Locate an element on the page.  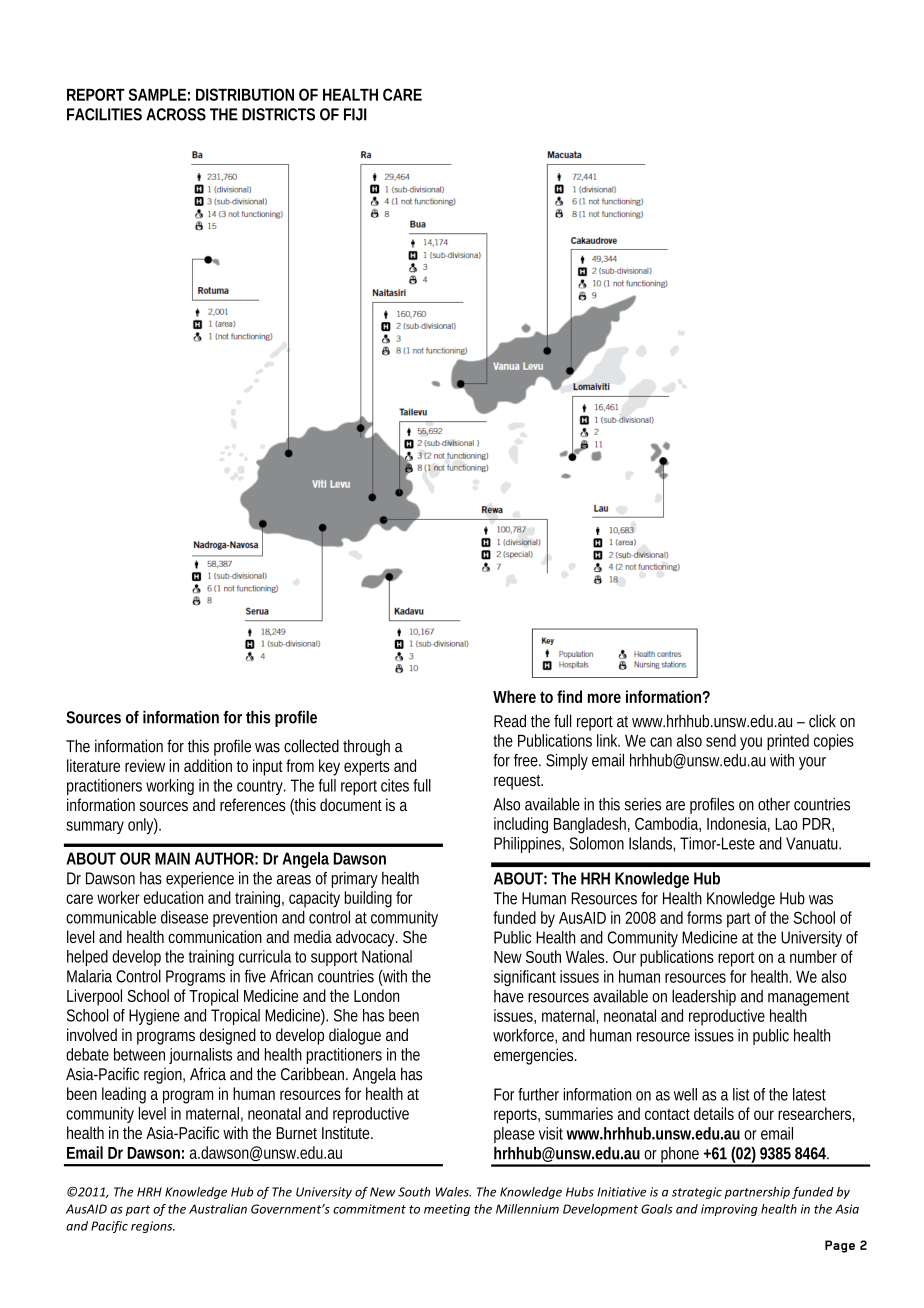
meeting is located at coordinates (447, 1210).
